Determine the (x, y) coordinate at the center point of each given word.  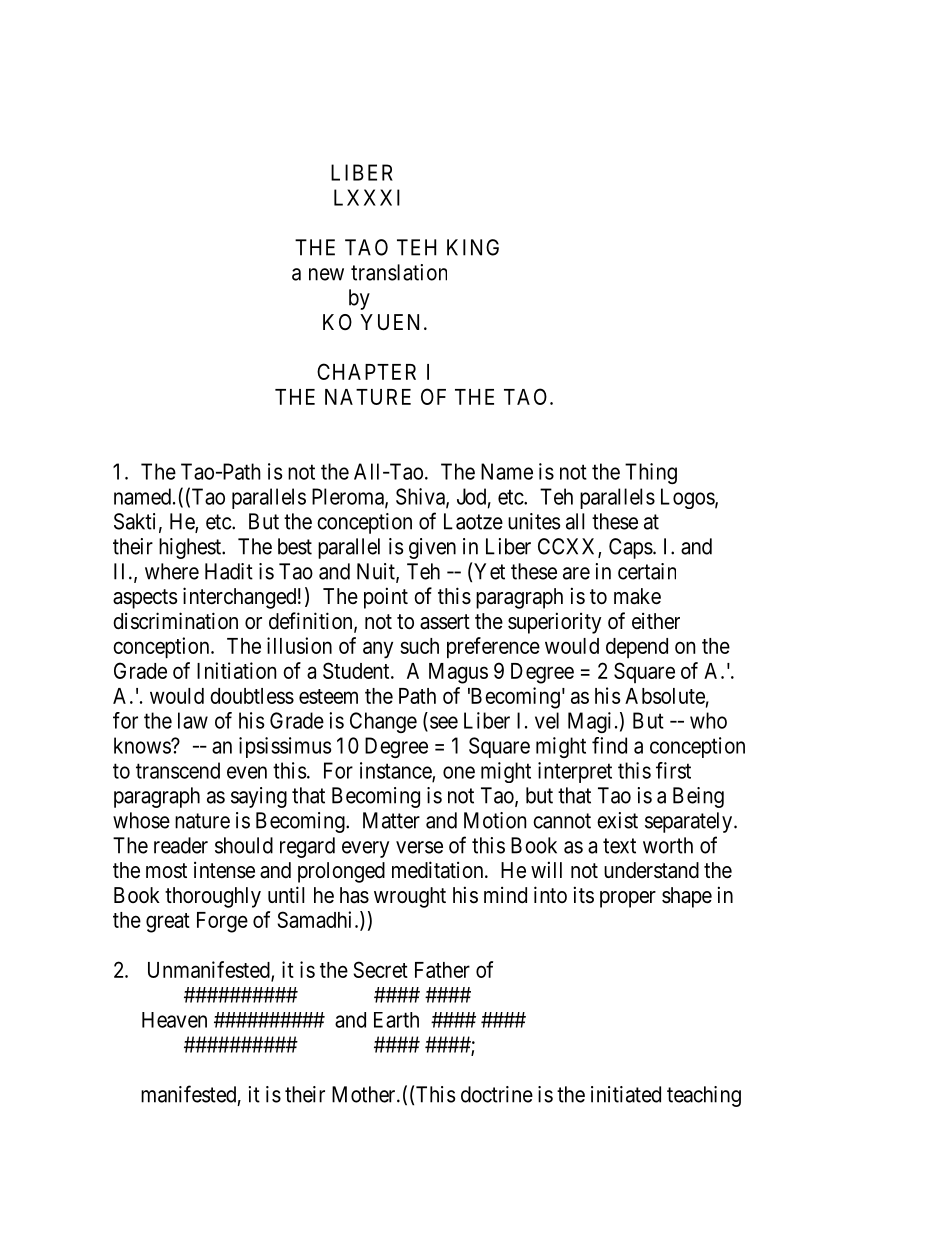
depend (637, 648)
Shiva (421, 497)
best (295, 546)
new (326, 274)
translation (399, 272)
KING (473, 247)
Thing (651, 473)
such (419, 646)
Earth (396, 1020)
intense (224, 870)
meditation (439, 870)
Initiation (236, 670)
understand (651, 870)
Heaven (174, 1020)
